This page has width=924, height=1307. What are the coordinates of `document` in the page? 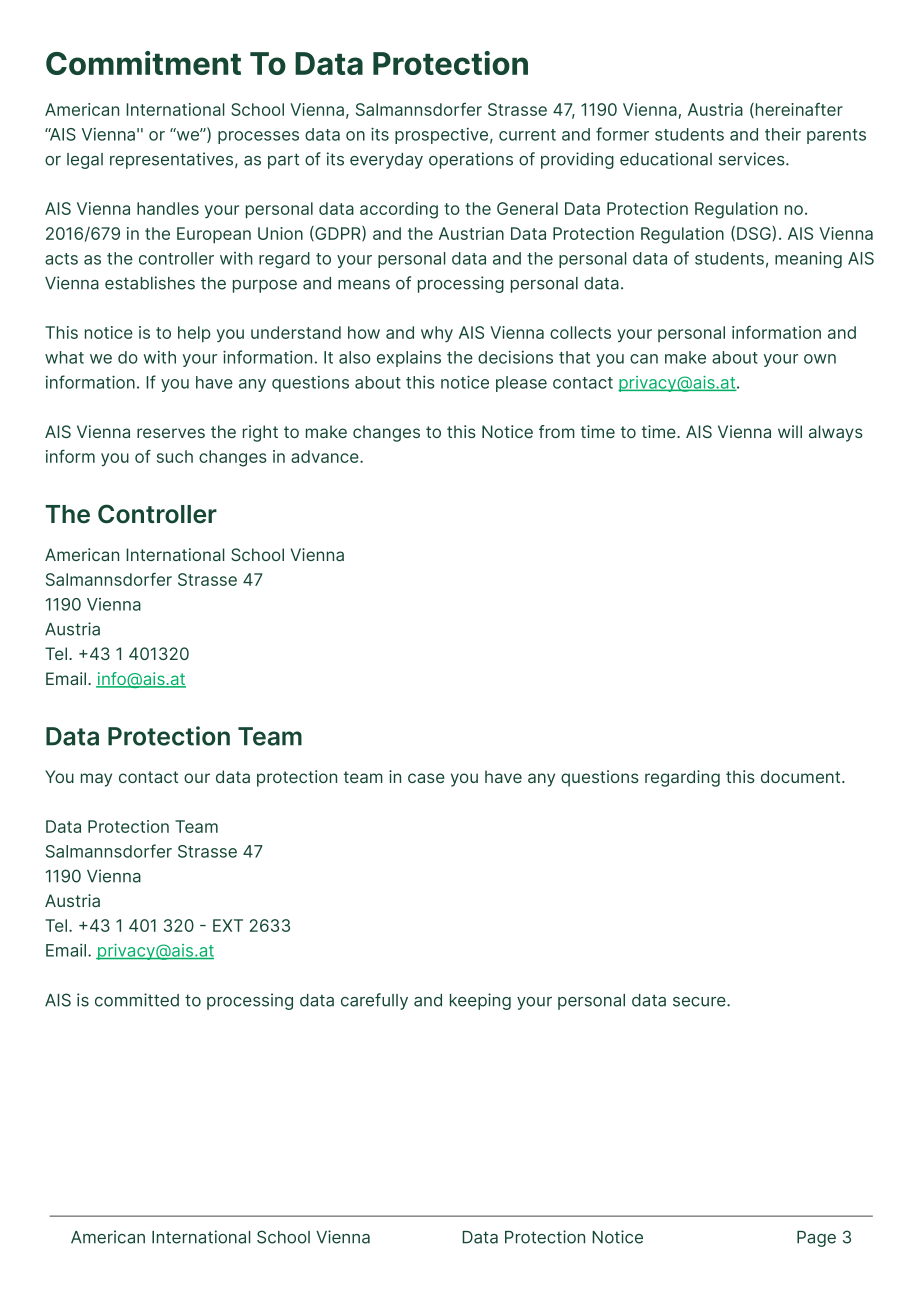 It's located at (802, 776).
